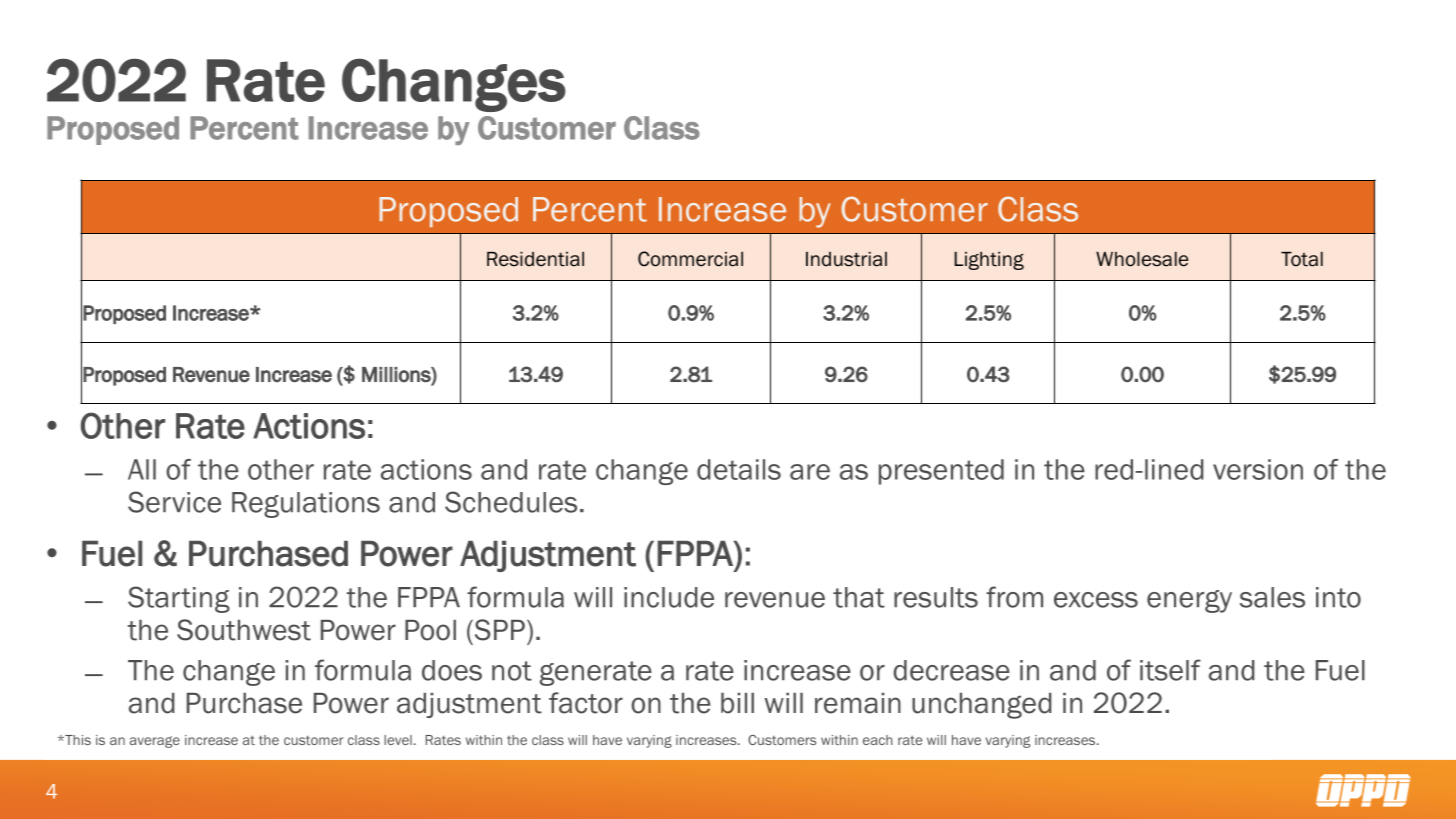 The image size is (1456, 819). What do you see at coordinates (535, 259) in the screenshot?
I see `Residential` at bounding box center [535, 259].
